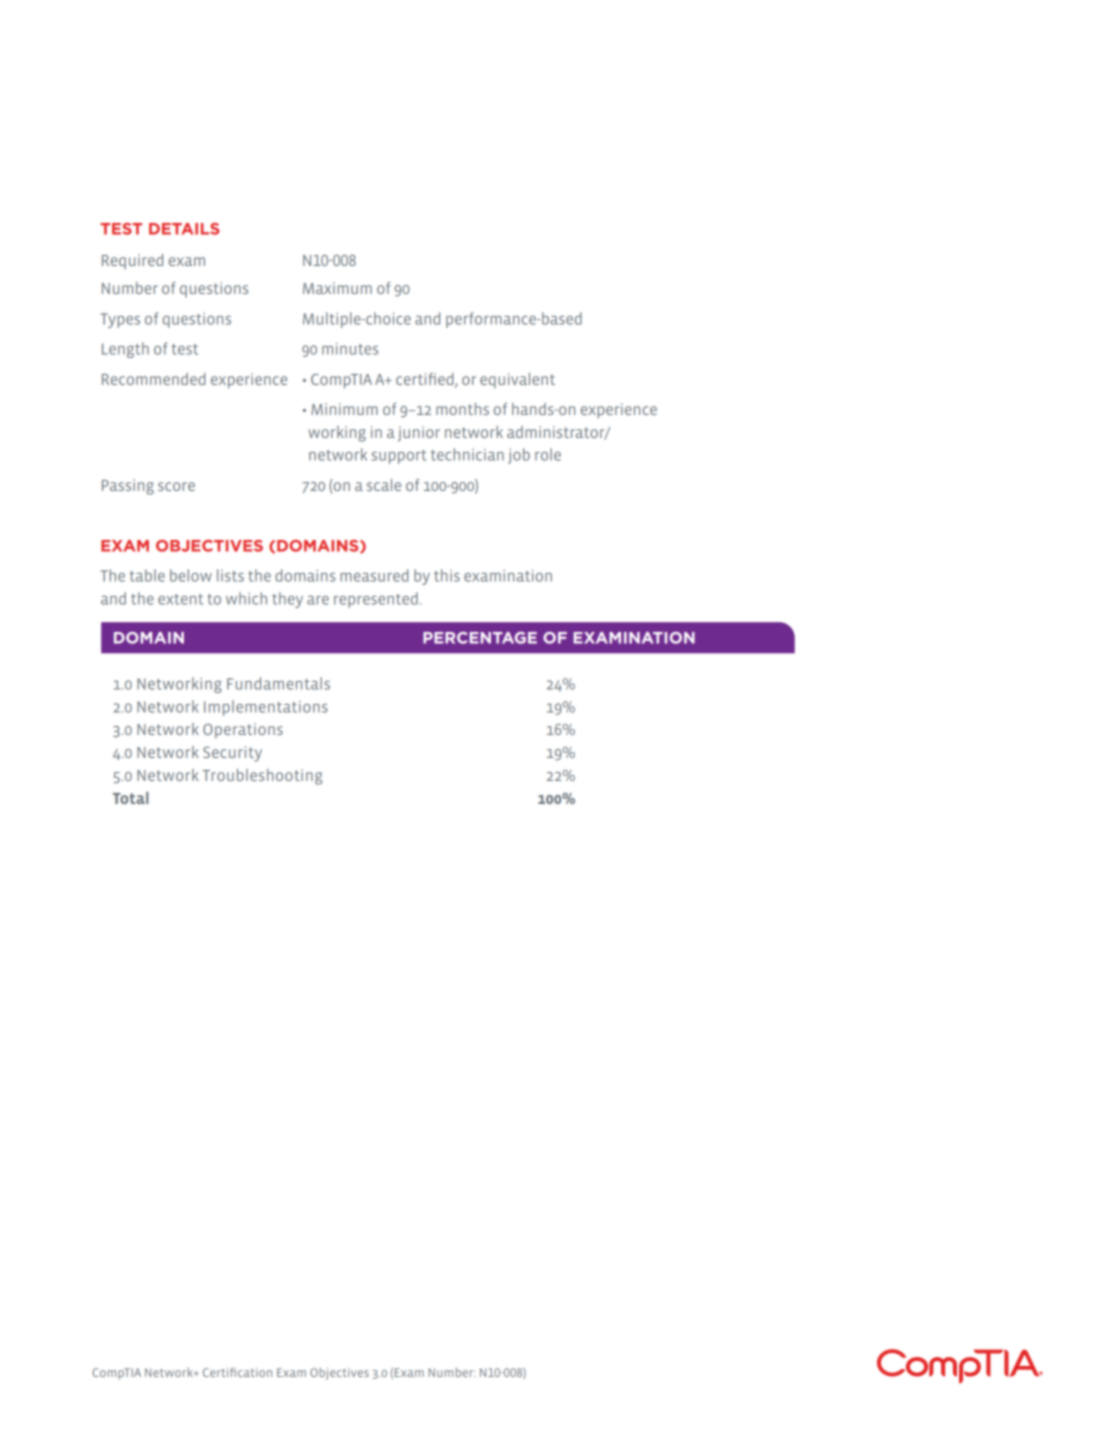 The image size is (1120, 1450). What do you see at coordinates (480, 638) in the screenshot?
I see `PERCENTAGE` at bounding box center [480, 638].
